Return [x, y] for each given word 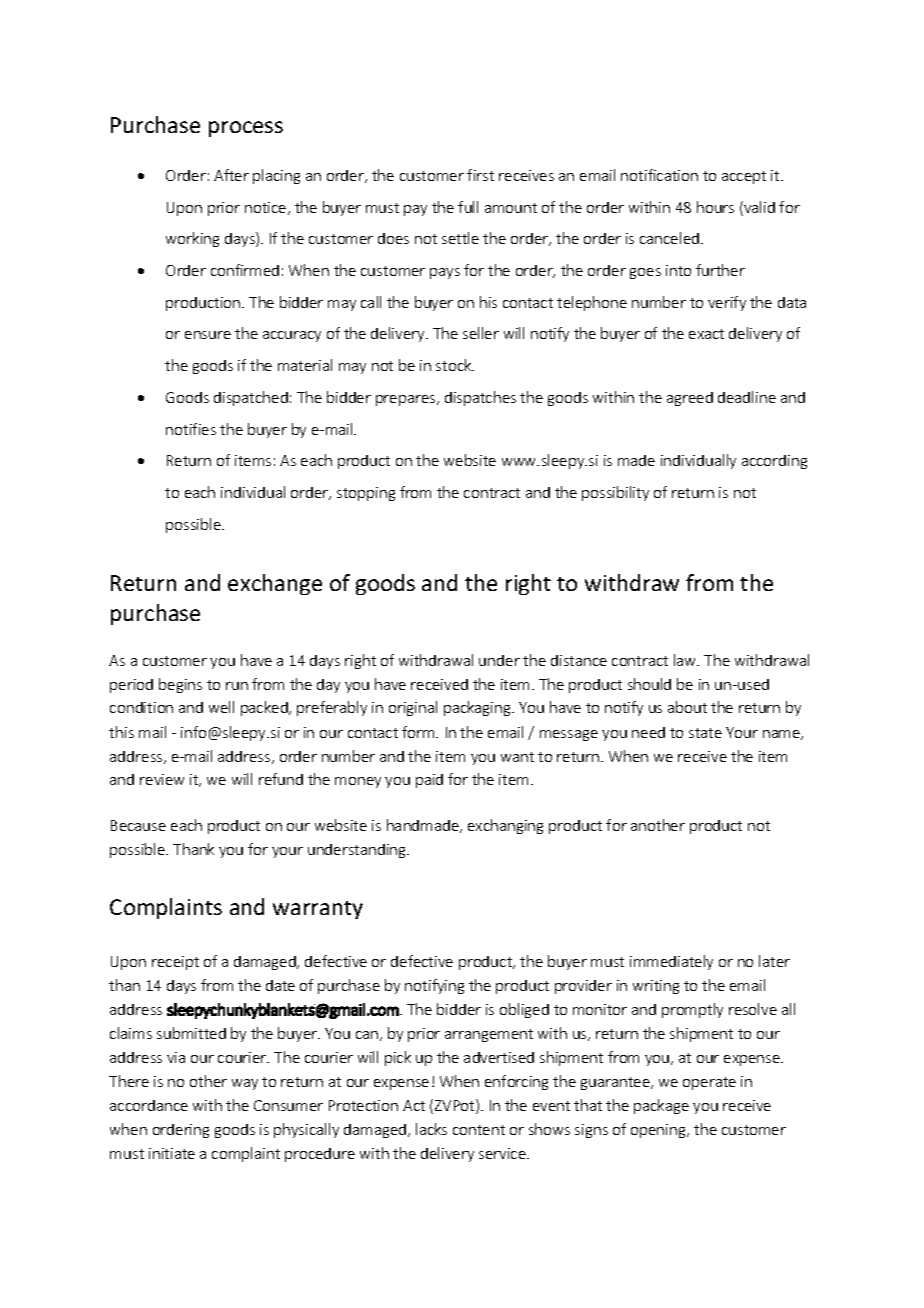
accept [744, 177]
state [705, 733]
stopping [366, 494]
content [479, 1130]
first [480, 175]
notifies [191, 429]
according [774, 462]
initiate [172, 1153]
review [162, 779]
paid [429, 781]
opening [659, 1131]
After [231, 175]
